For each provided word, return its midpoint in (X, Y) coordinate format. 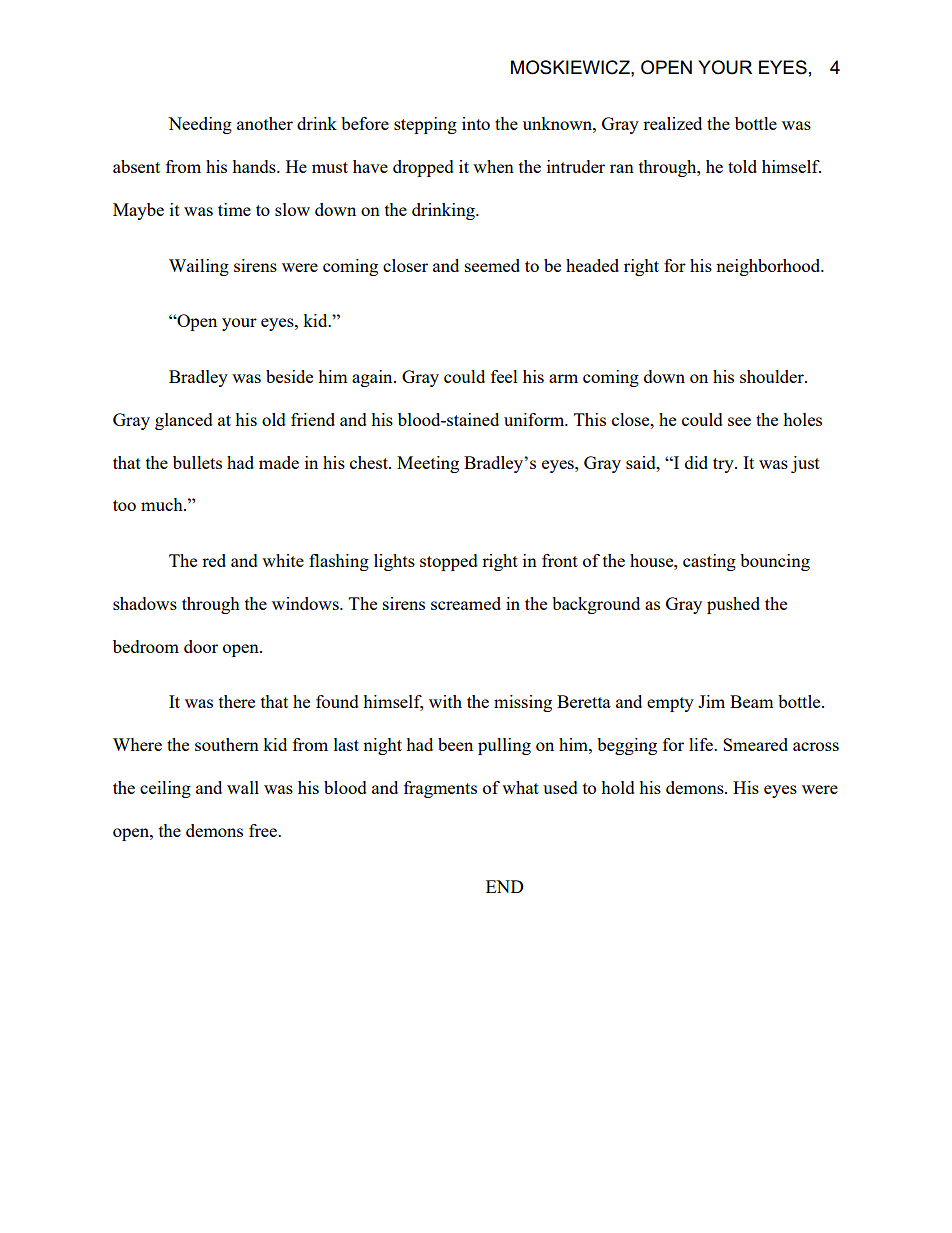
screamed (466, 603)
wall (243, 787)
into (476, 123)
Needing (200, 125)
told (742, 166)
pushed (733, 605)
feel (504, 376)
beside (289, 376)
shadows (145, 603)
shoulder (773, 376)
